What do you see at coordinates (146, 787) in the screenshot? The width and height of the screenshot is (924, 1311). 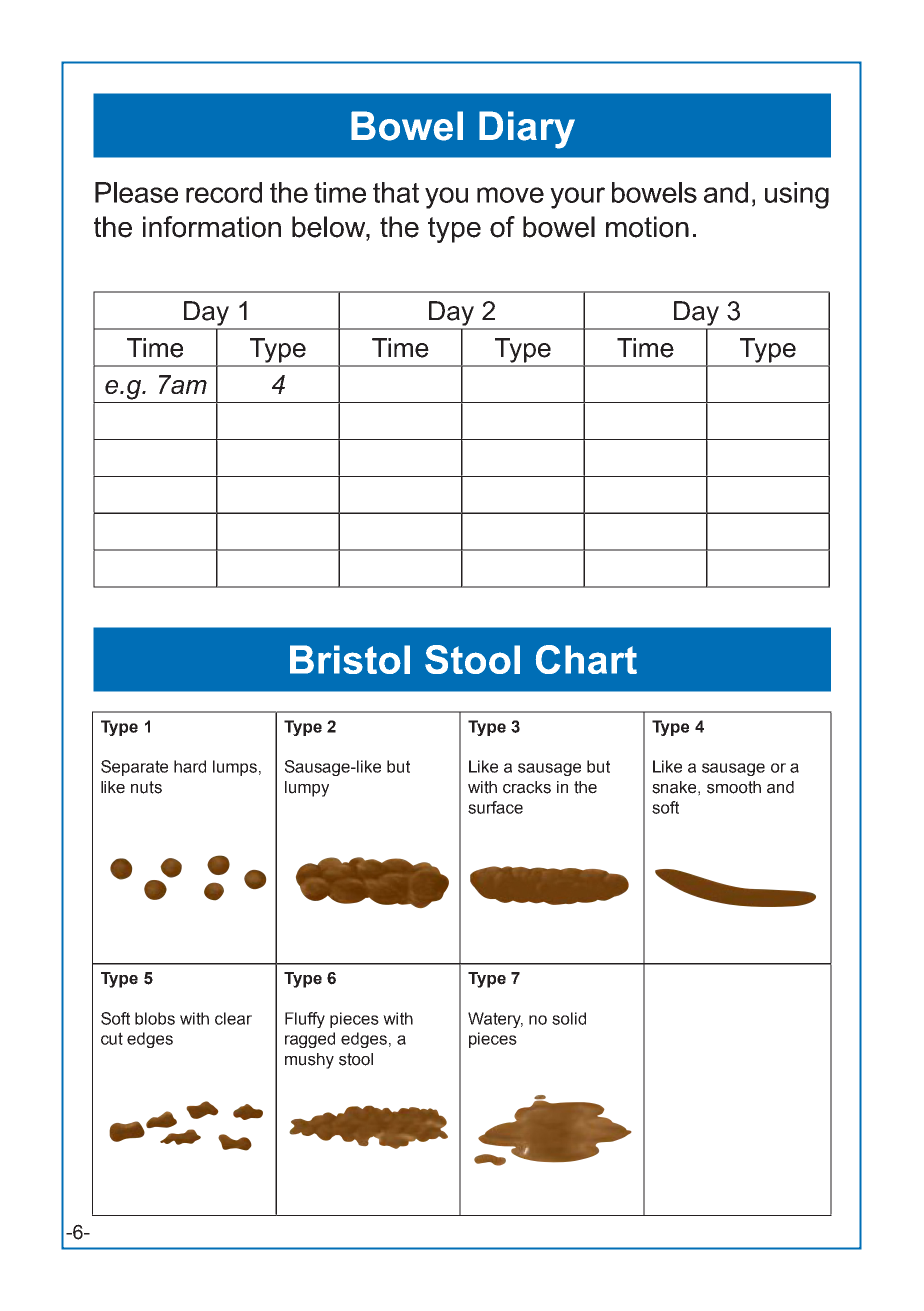 I see `nuts` at bounding box center [146, 787].
